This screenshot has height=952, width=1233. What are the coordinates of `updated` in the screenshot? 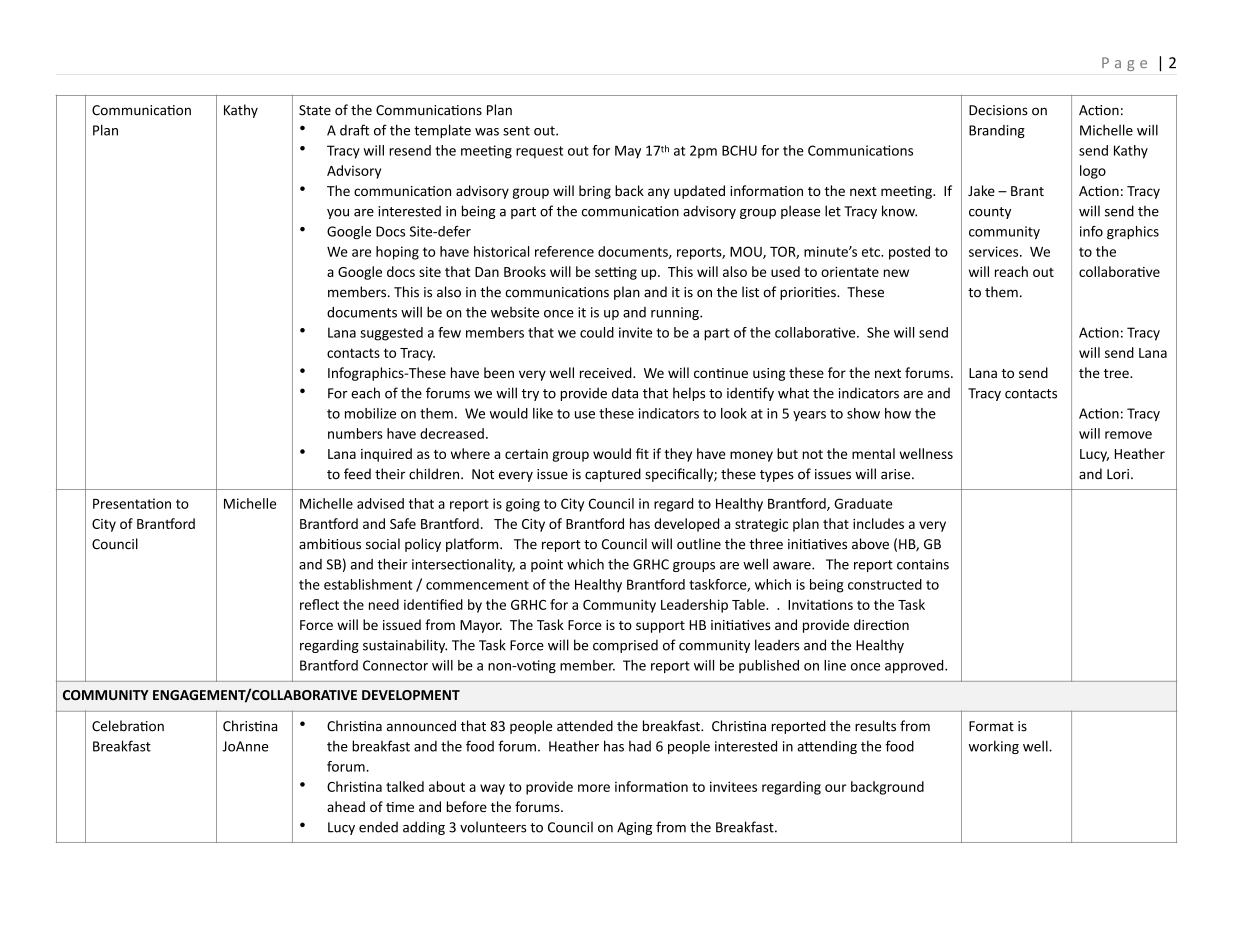 It's located at (699, 192).
